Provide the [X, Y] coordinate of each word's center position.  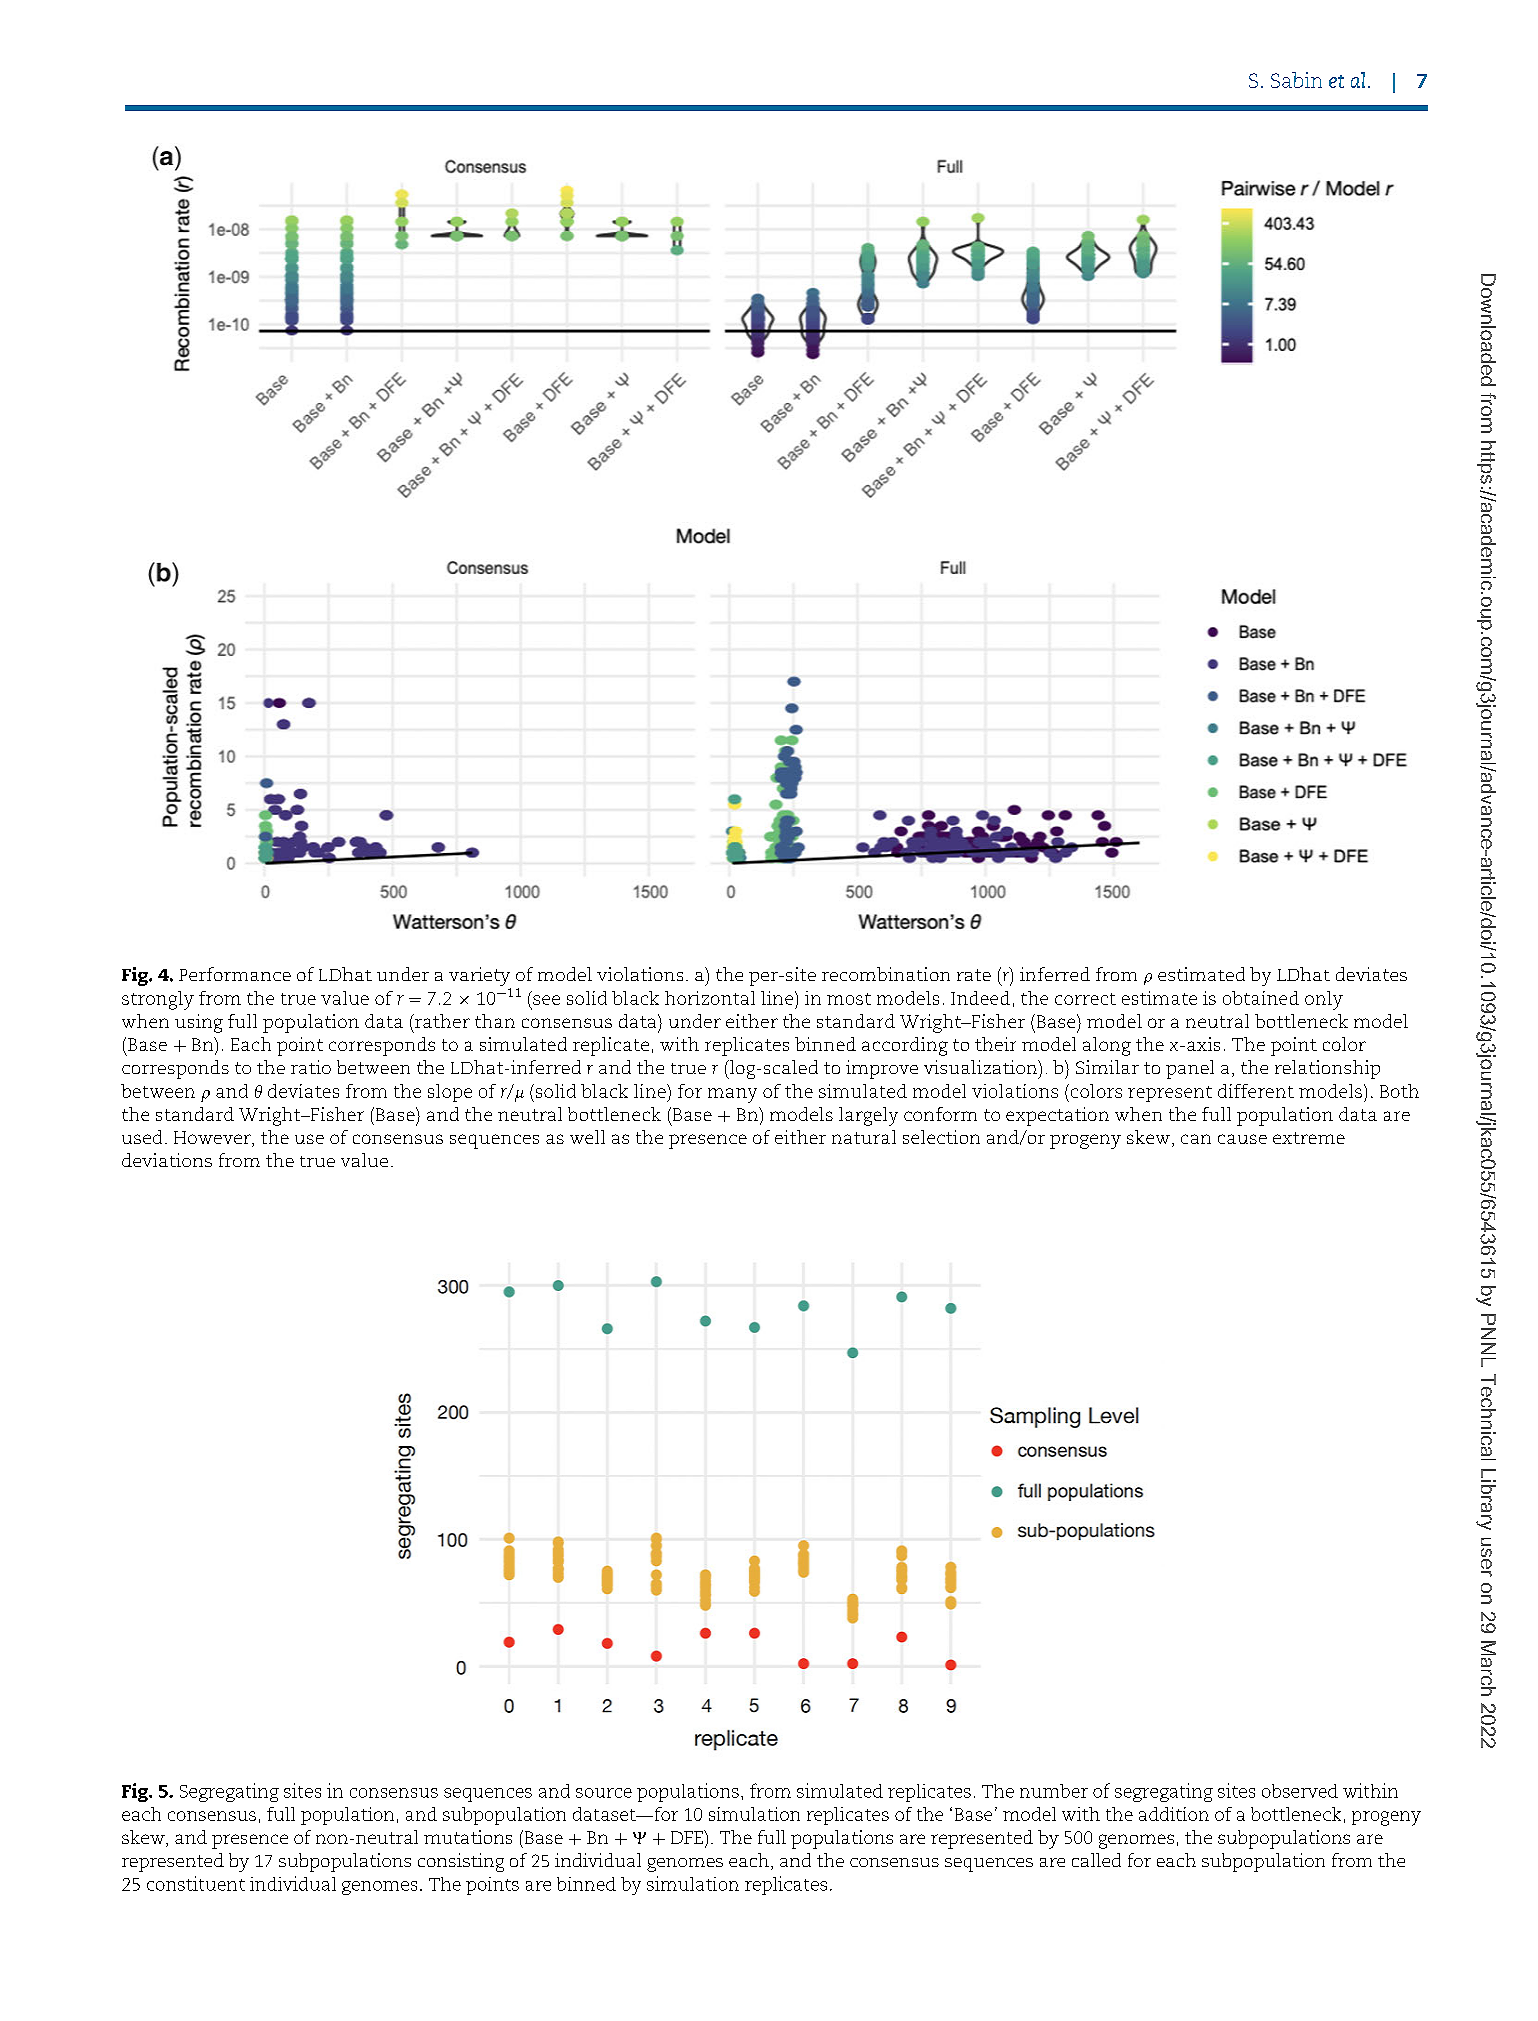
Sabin [1296, 80]
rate [974, 975]
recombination [886, 974]
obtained [1261, 998]
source [604, 1793]
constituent [196, 1883]
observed [1300, 1791]
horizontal [710, 998]
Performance [235, 974]
